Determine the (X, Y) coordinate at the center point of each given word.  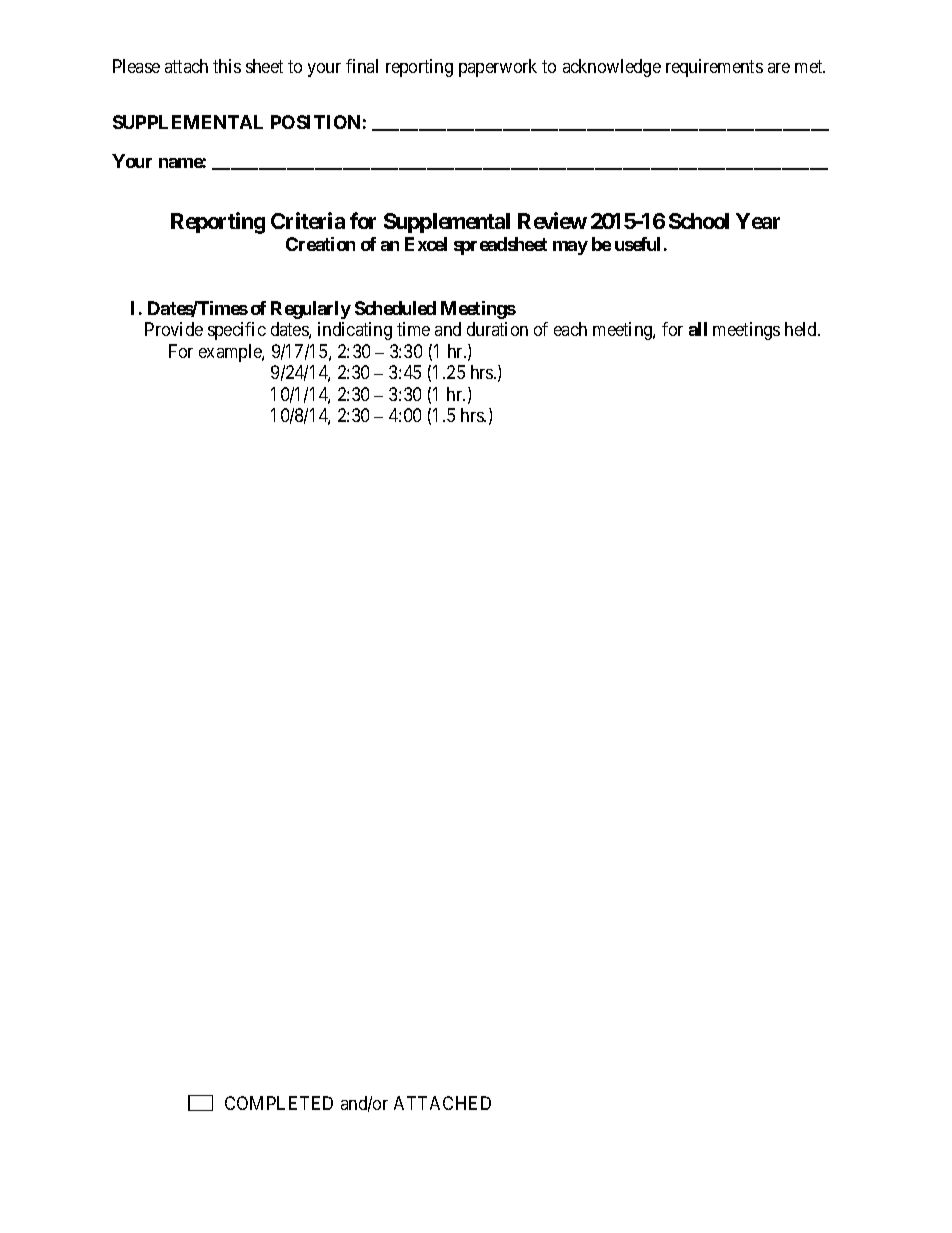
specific (237, 331)
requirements (714, 68)
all (698, 329)
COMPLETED (279, 1103)
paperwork (498, 68)
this (227, 66)
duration (497, 329)
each (570, 329)
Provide (174, 329)
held (802, 329)
